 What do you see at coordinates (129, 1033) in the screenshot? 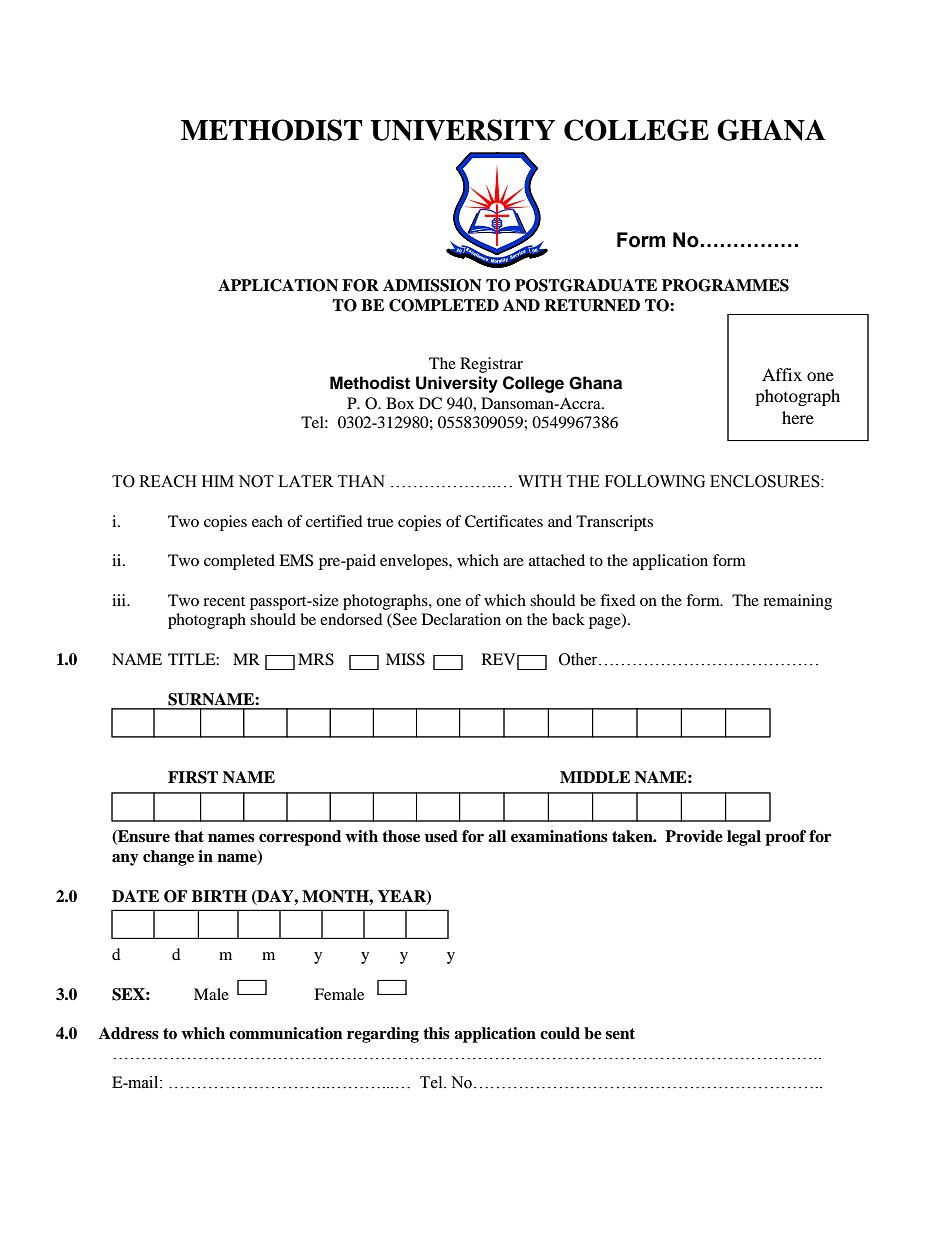
I see `Address` at bounding box center [129, 1033].
